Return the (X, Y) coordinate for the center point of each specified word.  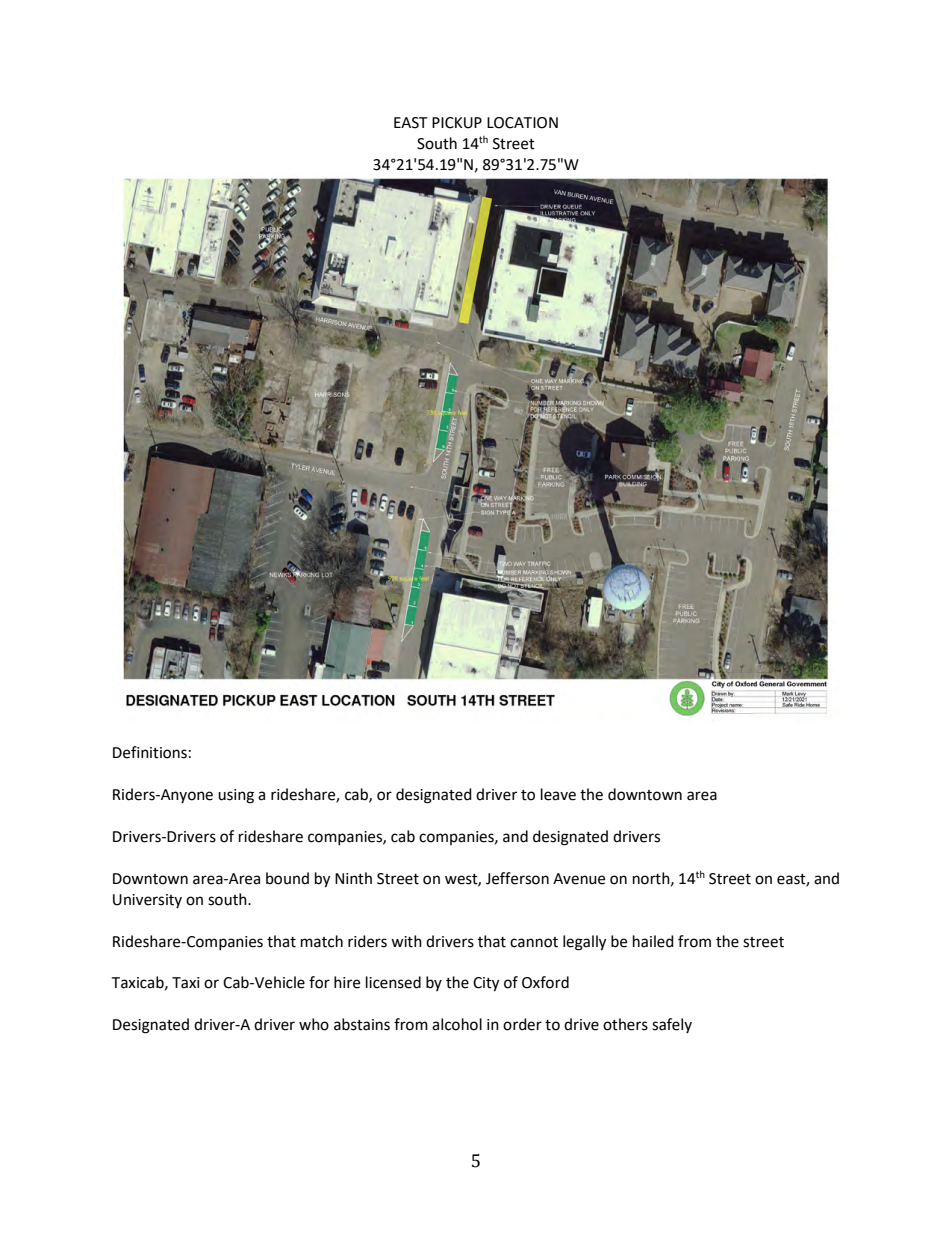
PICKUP (457, 123)
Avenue (579, 879)
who (314, 1024)
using (236, 796)
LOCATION (522, 123)
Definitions (150, 752)
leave (558, 794)
